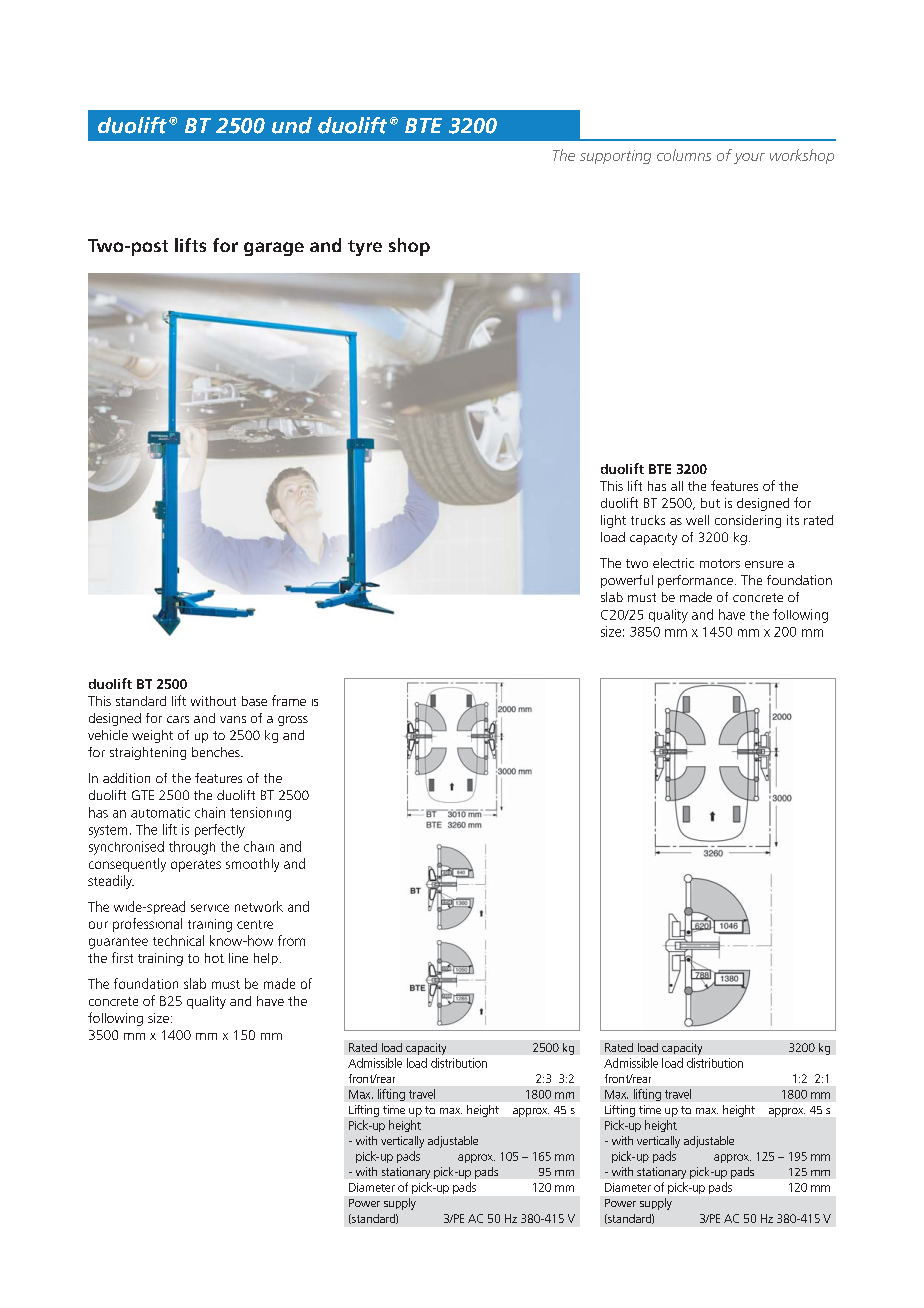 Image resolution: width=924 pixels, height=1308 pixels. What do you see at coordinates (178, 940) in the image?
I see `technical` at bounding box center [178, 940].
